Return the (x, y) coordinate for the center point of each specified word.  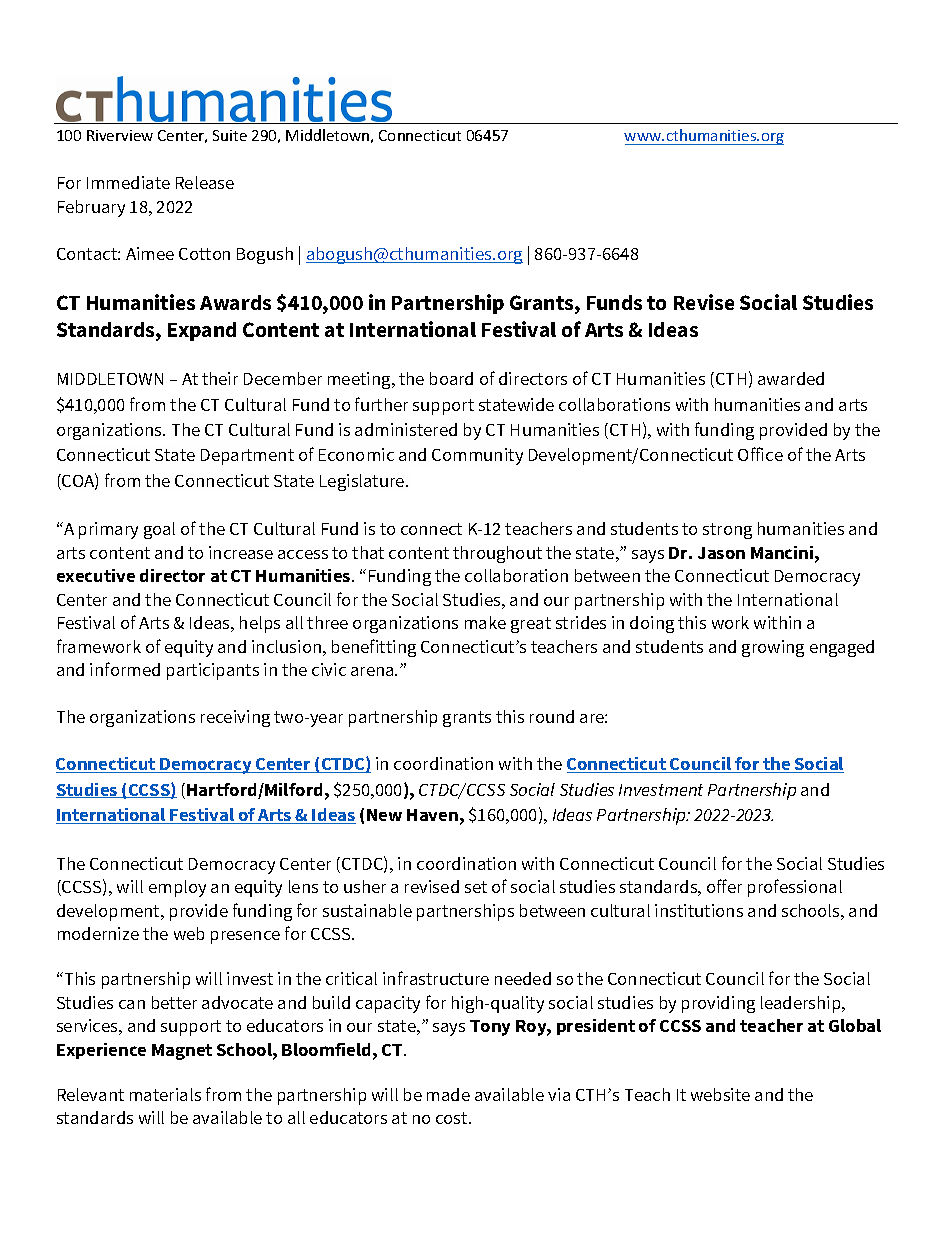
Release (205, 182)
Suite (230, 135)
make (485, 622)
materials (165, 1094)
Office (760, 454)
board (451, 378)
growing (773, 648)
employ (177, 888)
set (476, 887)
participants (213, 671)
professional (795, 888)
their (220, 378)
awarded (791, 378)
